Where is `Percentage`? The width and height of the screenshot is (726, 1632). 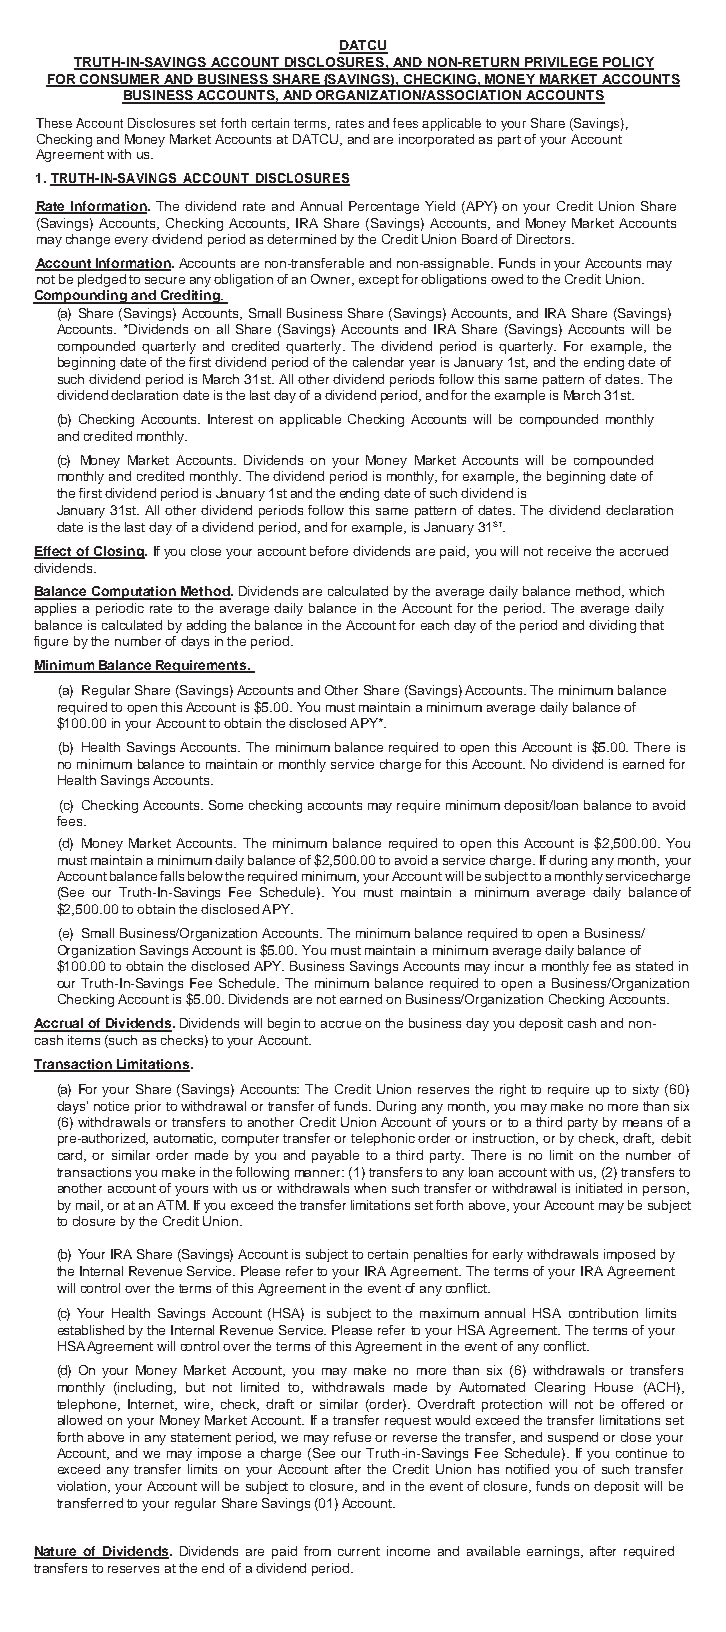
Percentage is located at coordinates (384, 207).
